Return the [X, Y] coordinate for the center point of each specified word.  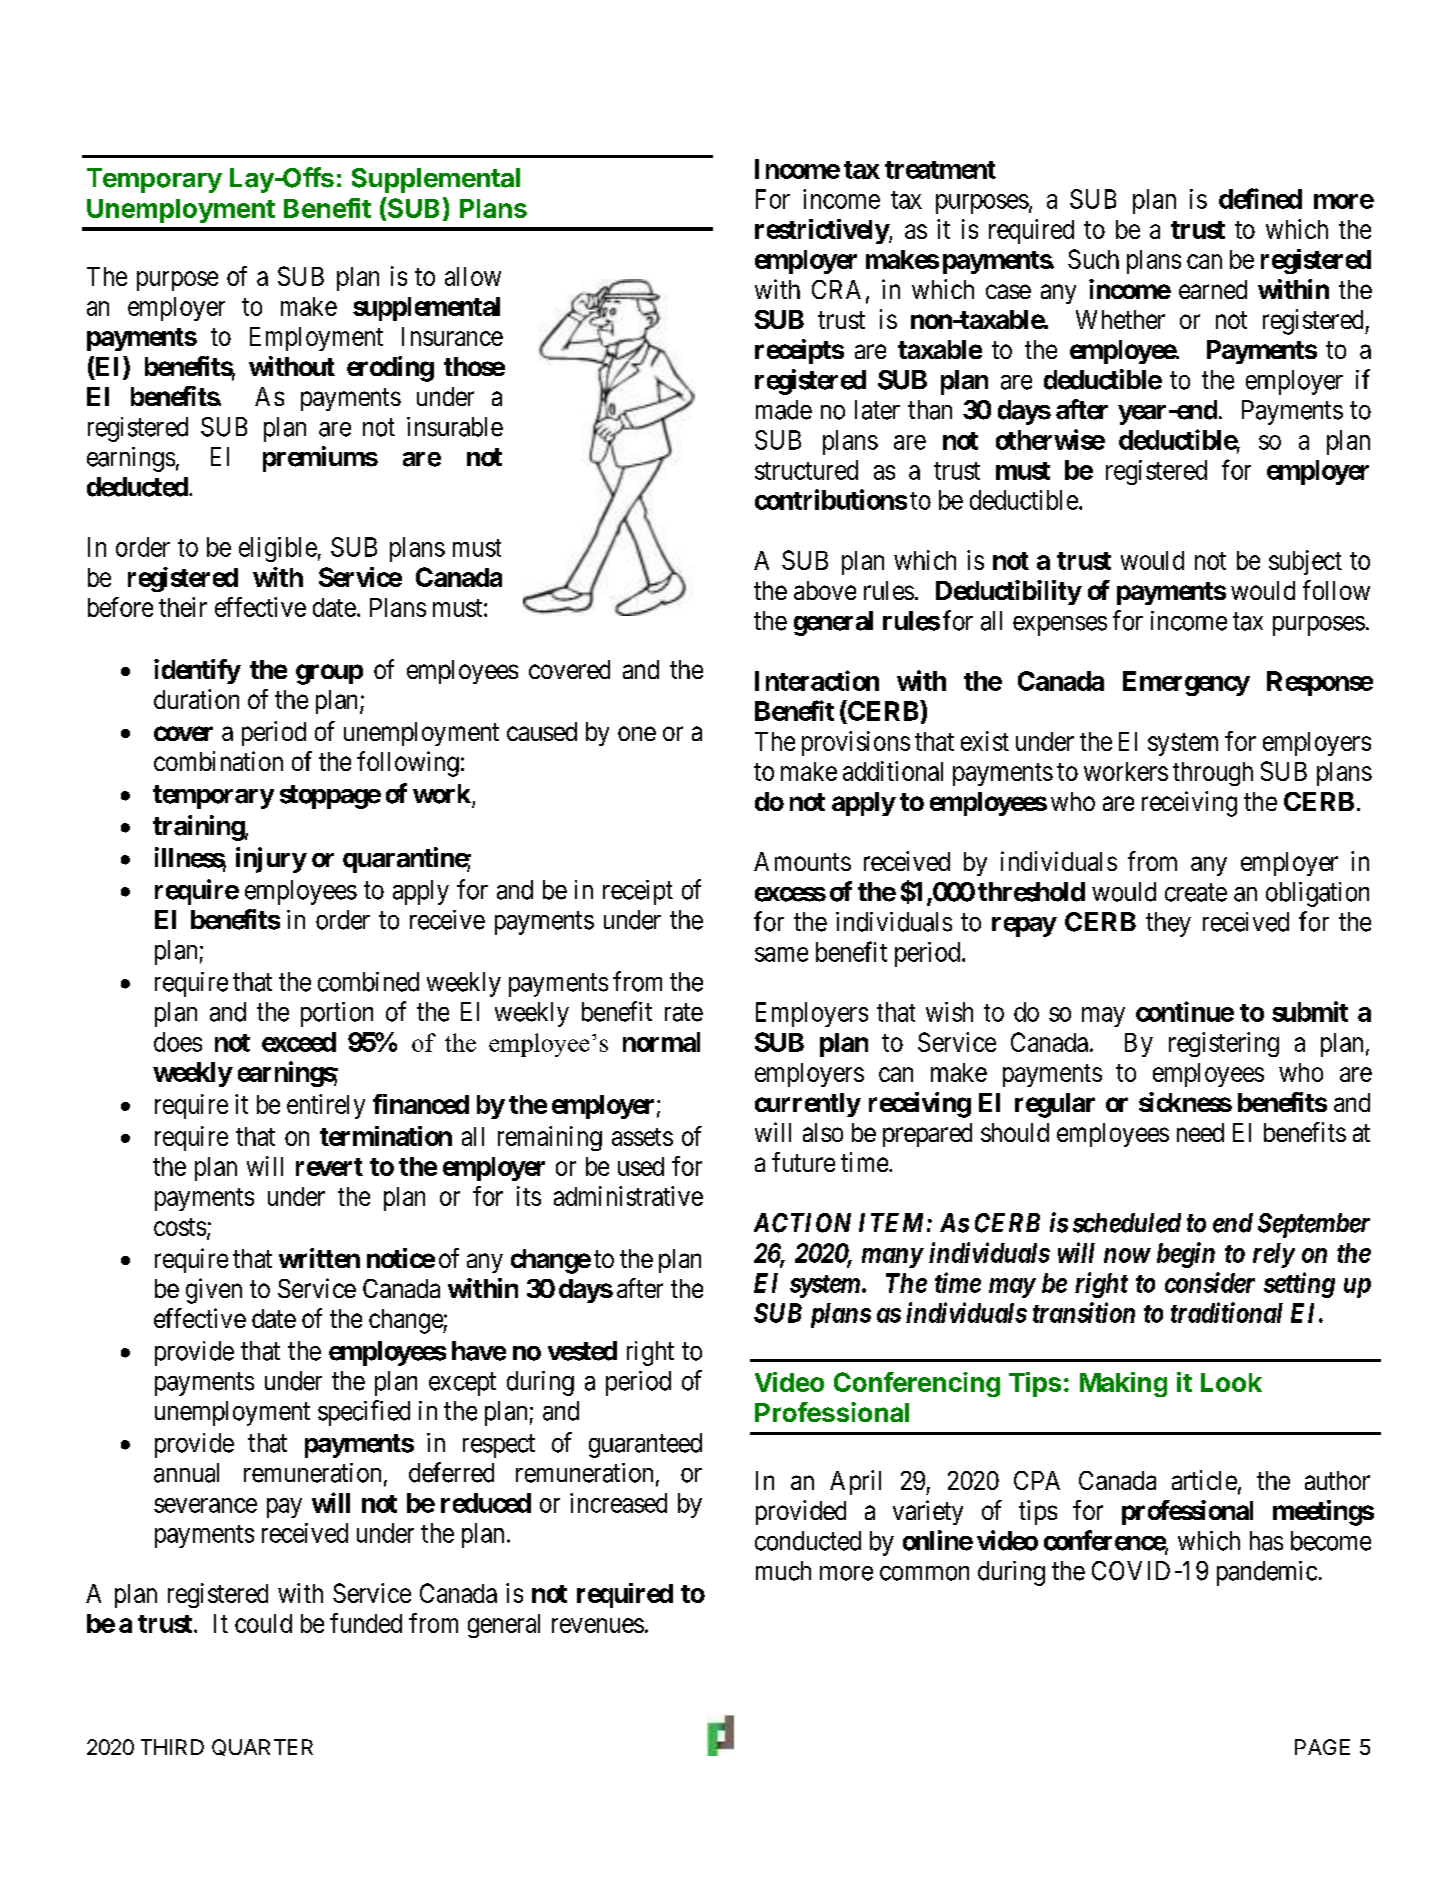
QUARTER [262, 1747]
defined [1260, 198]
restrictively [822, 231]
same [781, 954]
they [1168, 924]
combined [368, 982]
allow [473, 276]
